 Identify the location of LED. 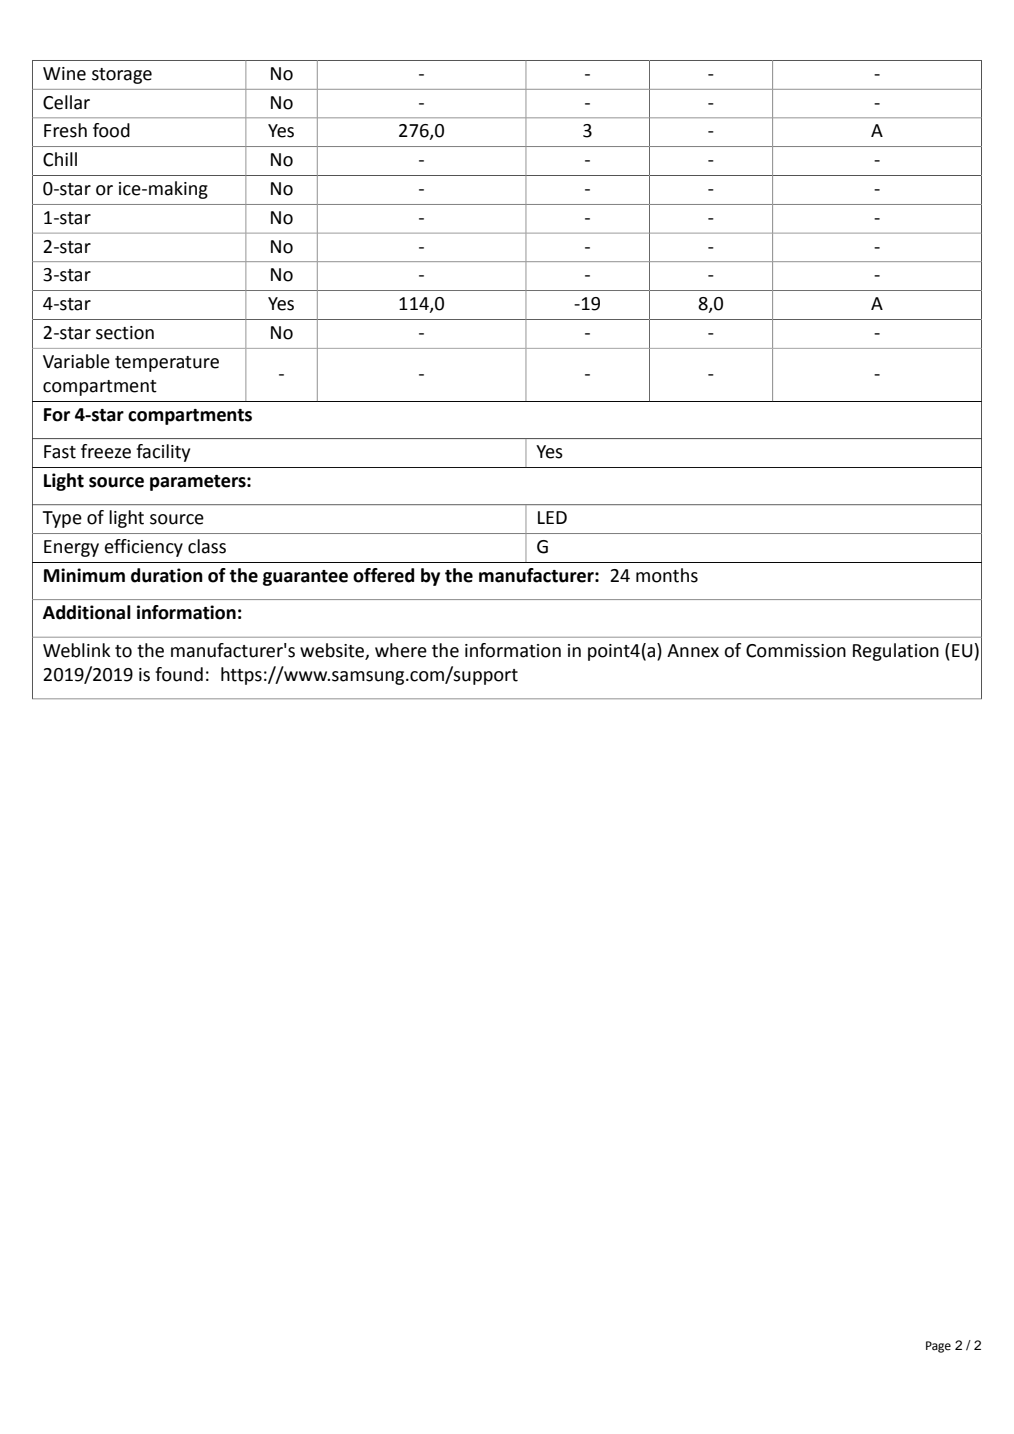
(552, 517).
